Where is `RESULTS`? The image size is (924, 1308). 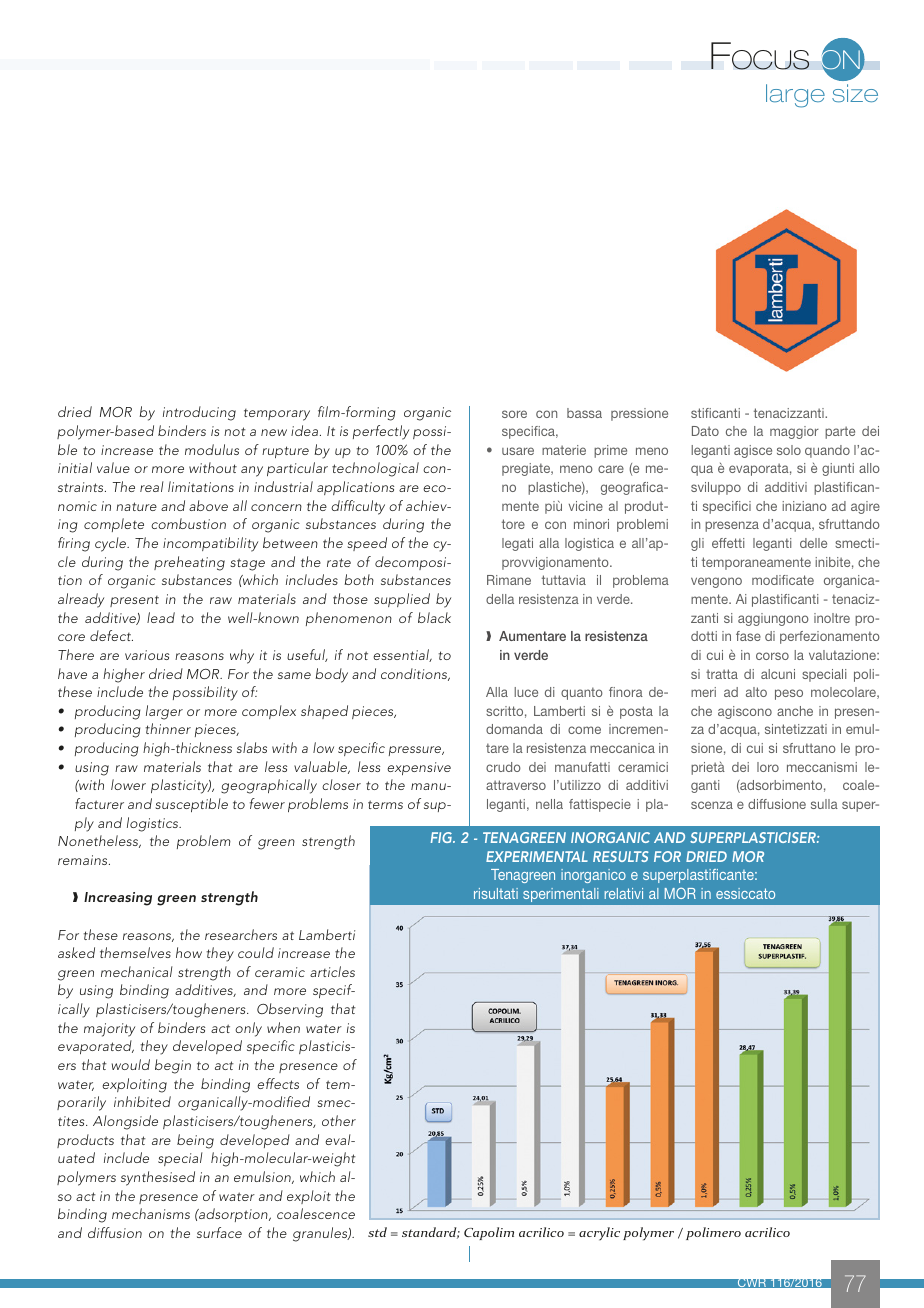 RESULTS is located at coordinates (621, 856).
